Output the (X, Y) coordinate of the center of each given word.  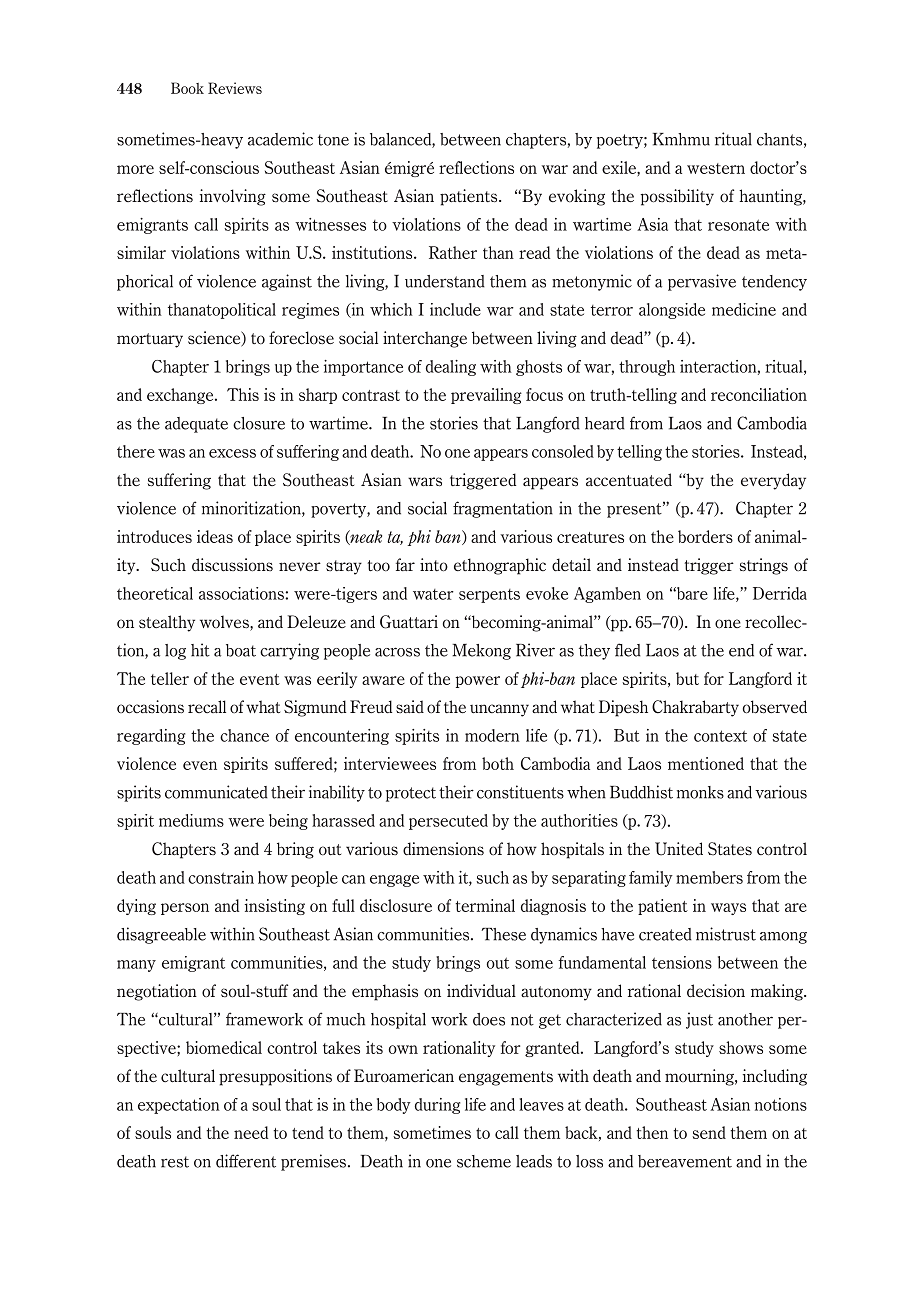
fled (628, 650)
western (716, 168)
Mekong (481, 652)
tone (333, 140)
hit (200, 650)
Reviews (235, 88)
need (251, 1132)
